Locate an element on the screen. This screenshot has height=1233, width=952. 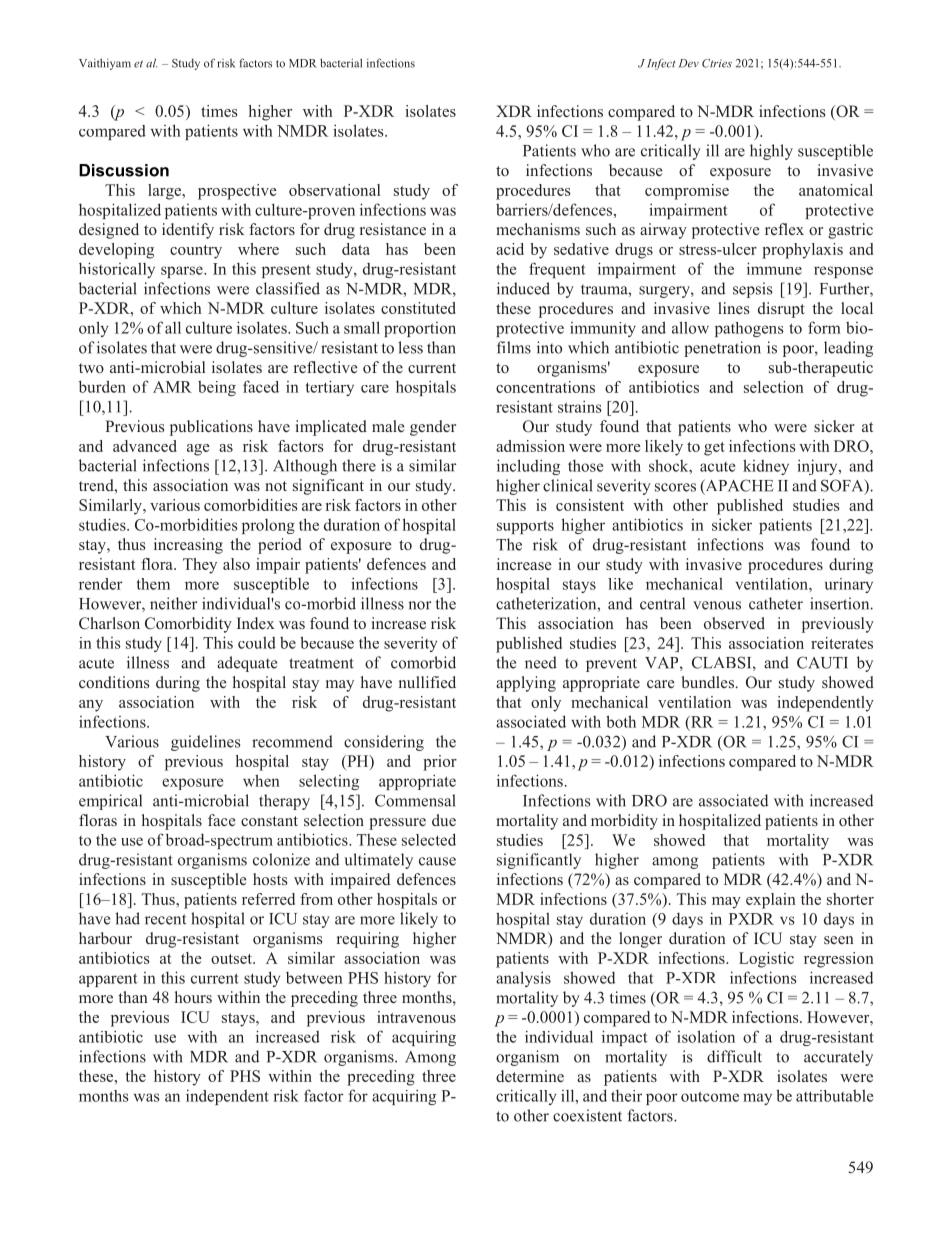
hours is located at coordinates (193, 997).
